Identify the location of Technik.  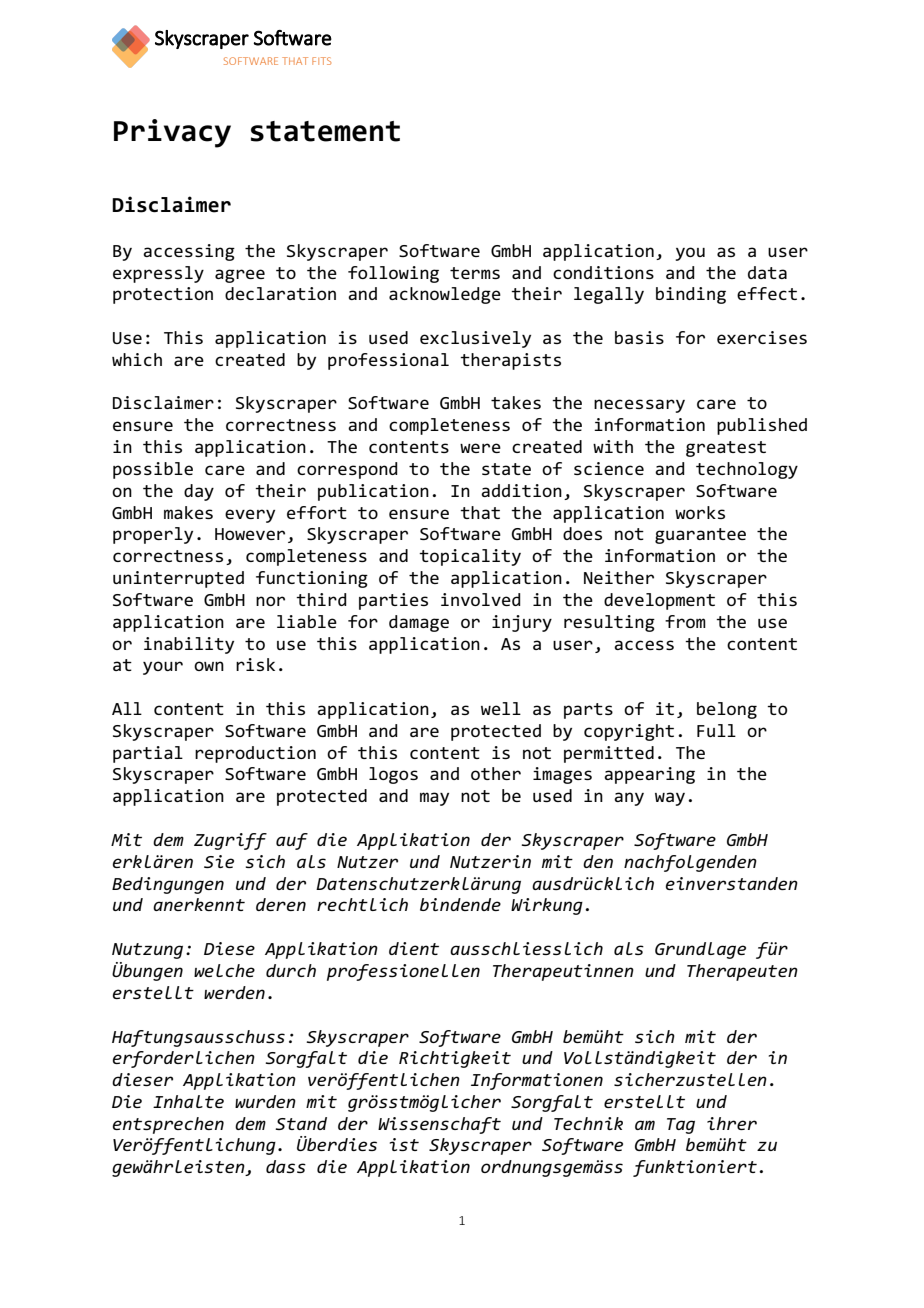
(588, 1123).
